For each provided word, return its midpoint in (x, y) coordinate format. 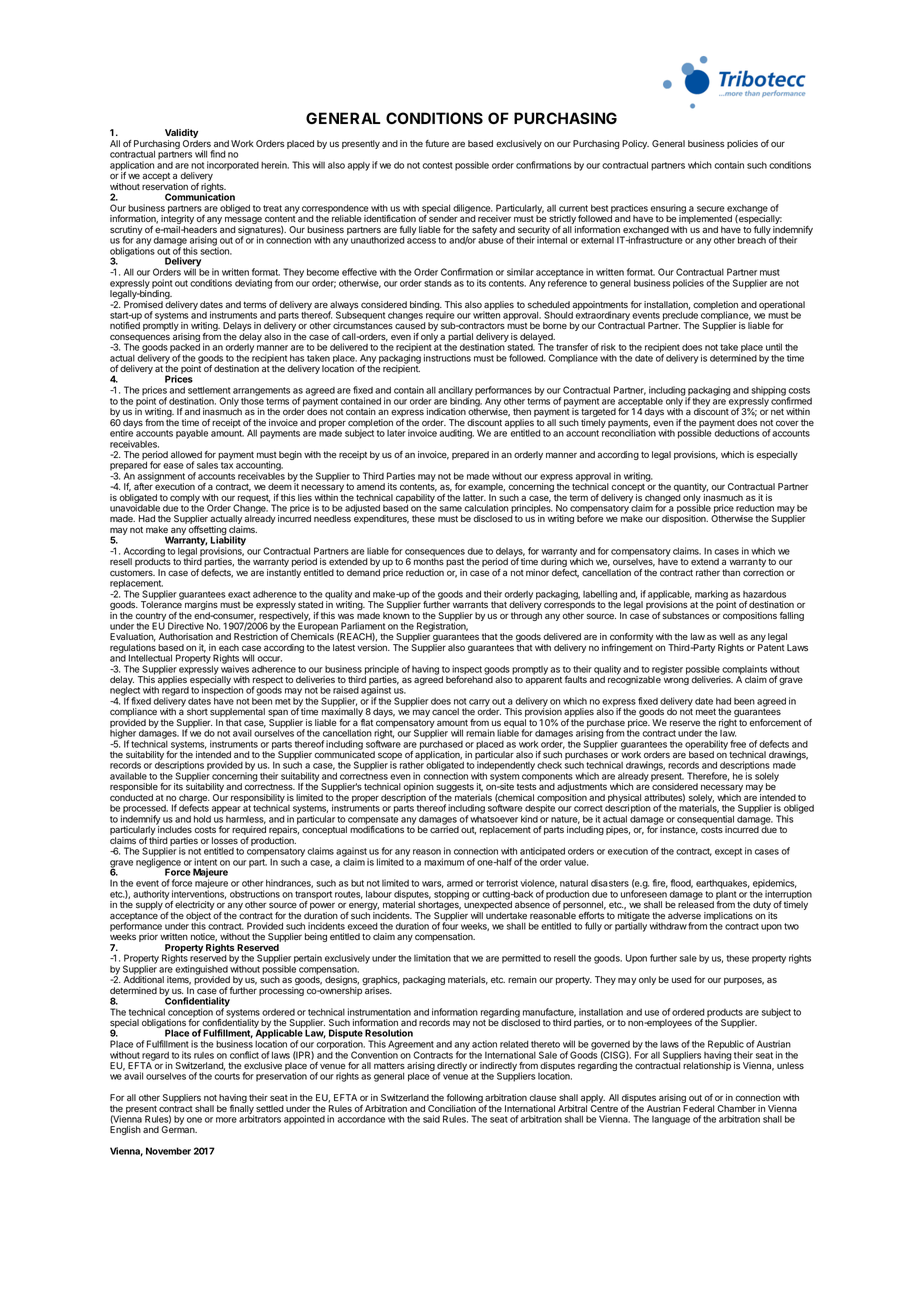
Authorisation (186, 636)
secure (711, 209)
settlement (209, 390)
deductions (737, 433)
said (431, 1119)
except (728, 852)
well (727, 636)
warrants (470, 604)
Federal (698, 1108)
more (226, 1120)
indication (446, 411)
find (218, 154)
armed (460, 883)
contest (438, 165)
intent (205, 862)
